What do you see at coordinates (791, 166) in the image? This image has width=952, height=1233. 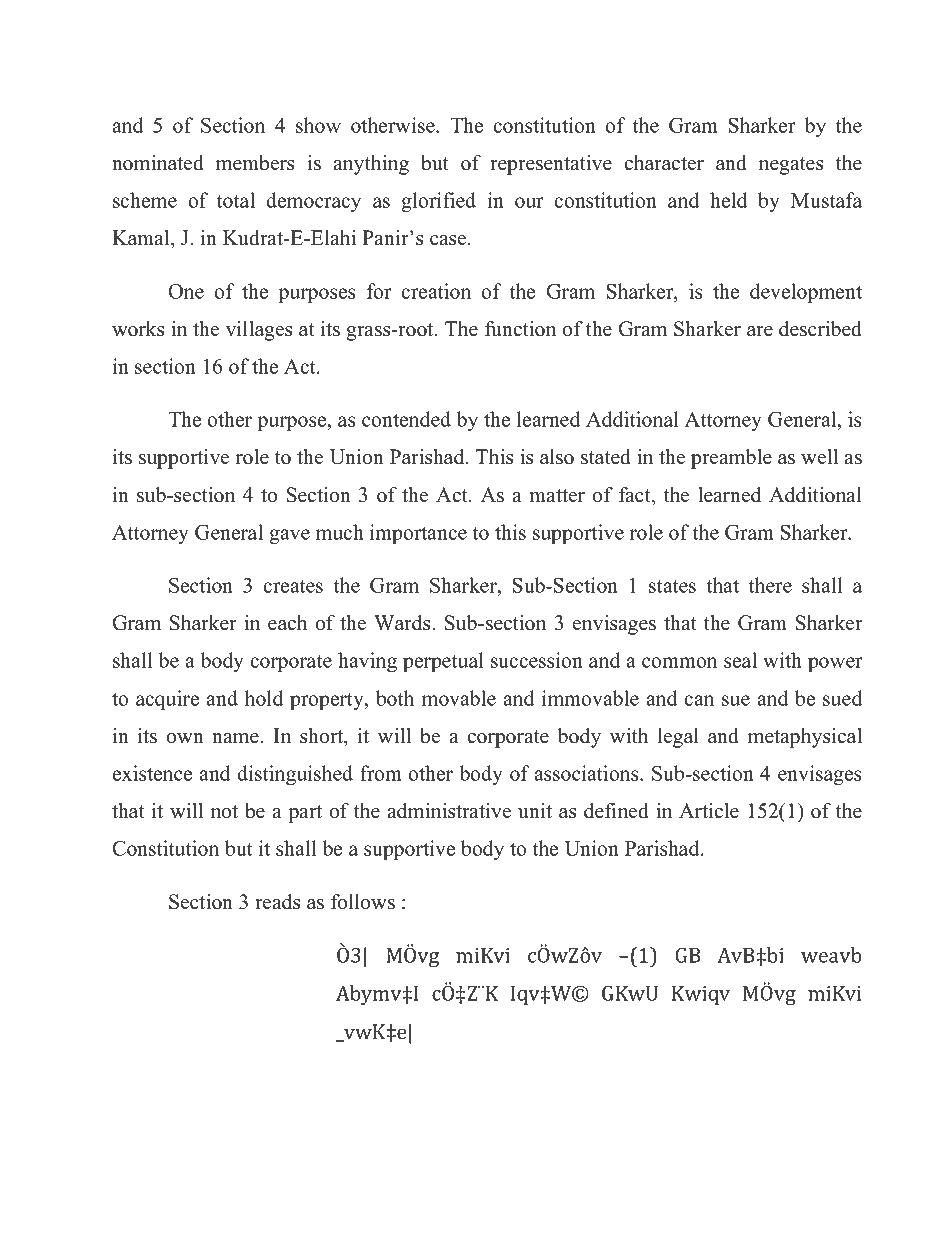 I see `negates` at bounding box center [791, 166].
